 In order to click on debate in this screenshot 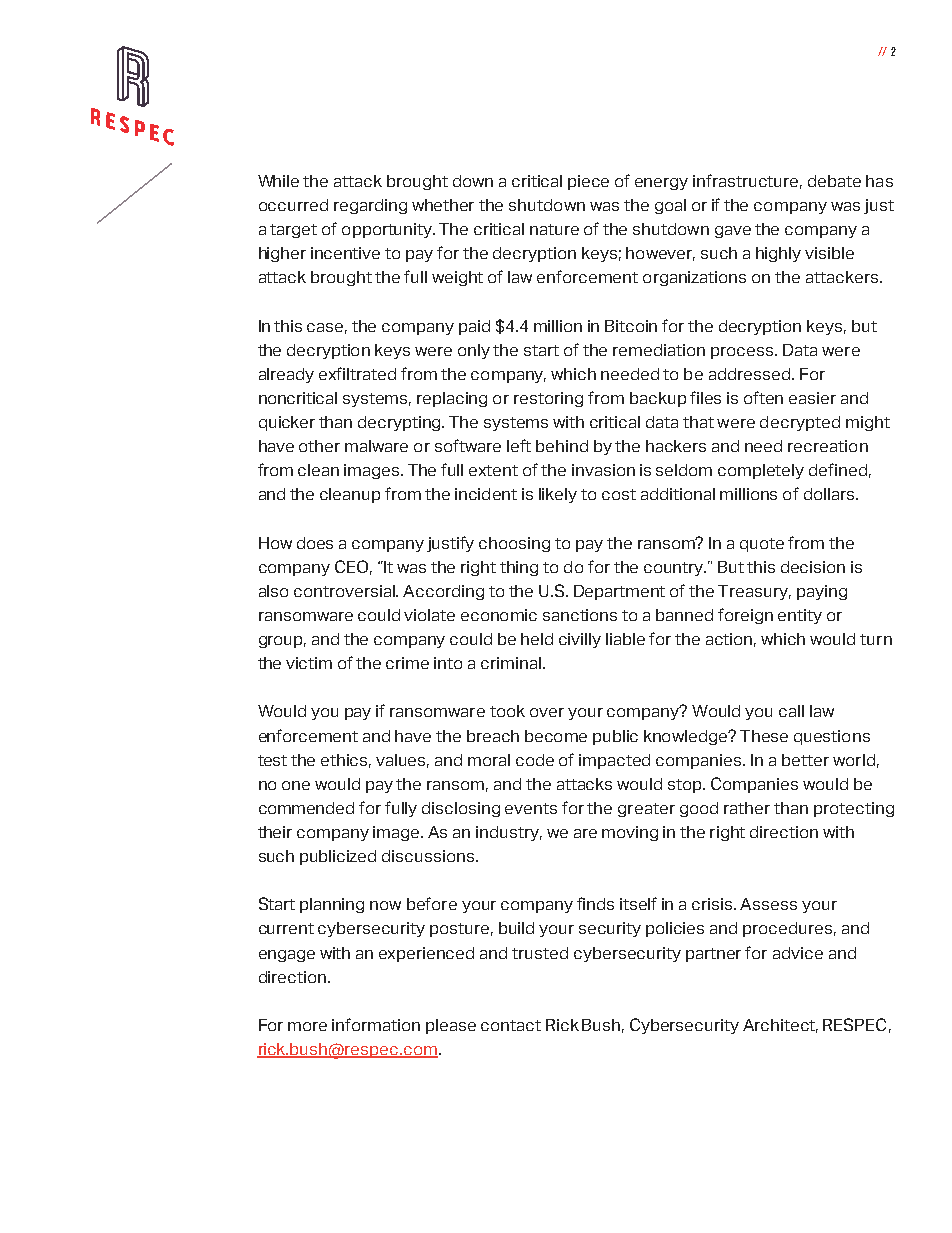, I will do `click(834, 181)`.
